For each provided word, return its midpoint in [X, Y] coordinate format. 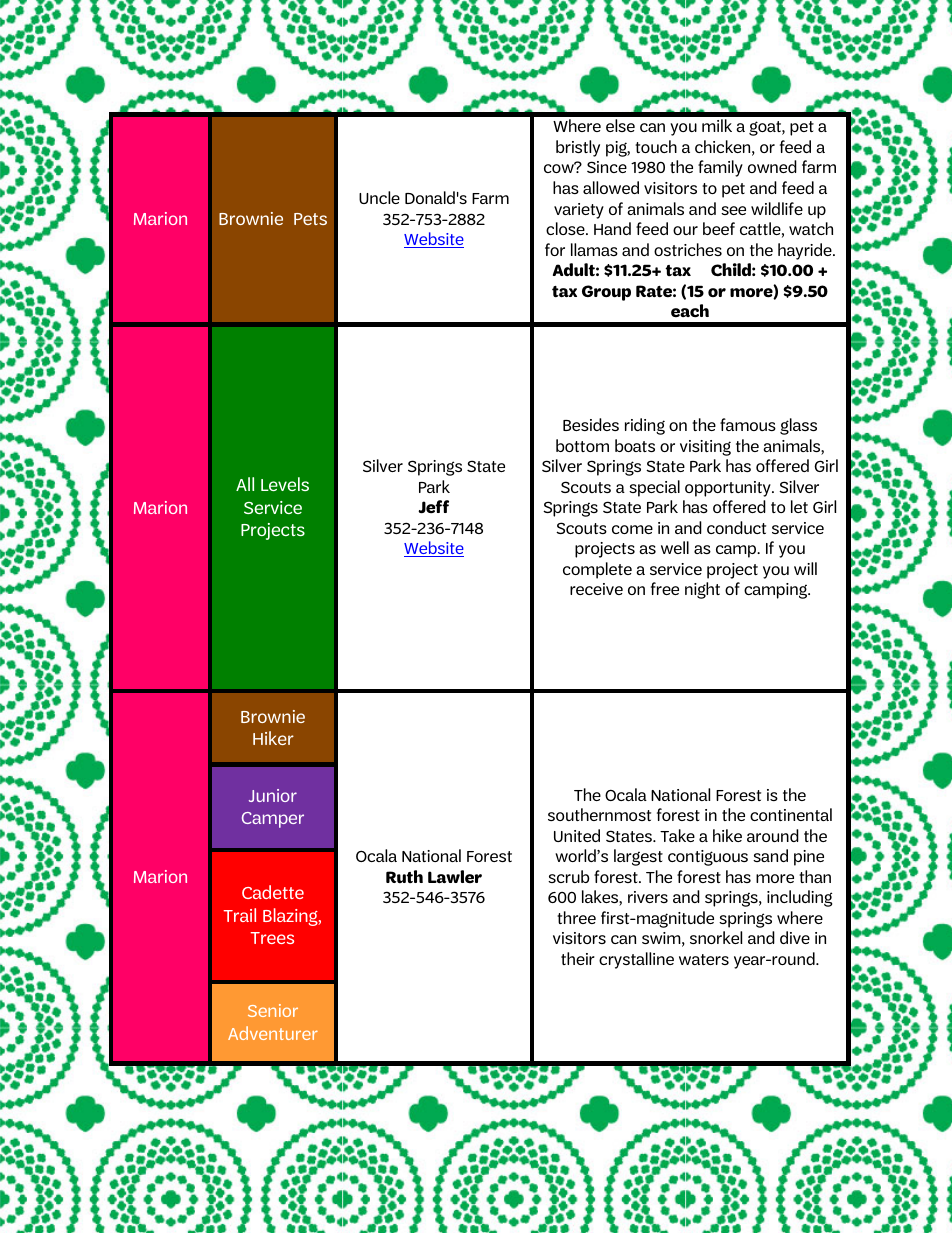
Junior [273, 795]
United [577, 835]
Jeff [433, 507]
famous [748, 424]
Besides [591, 424]
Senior [273, 1010]
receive [596, 589]
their [578, 958]
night [702, 590]
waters [704, 959]
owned [772, 166]
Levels [285, 484]
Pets [310, 219]
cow [560, 168]
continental [791, 814]
